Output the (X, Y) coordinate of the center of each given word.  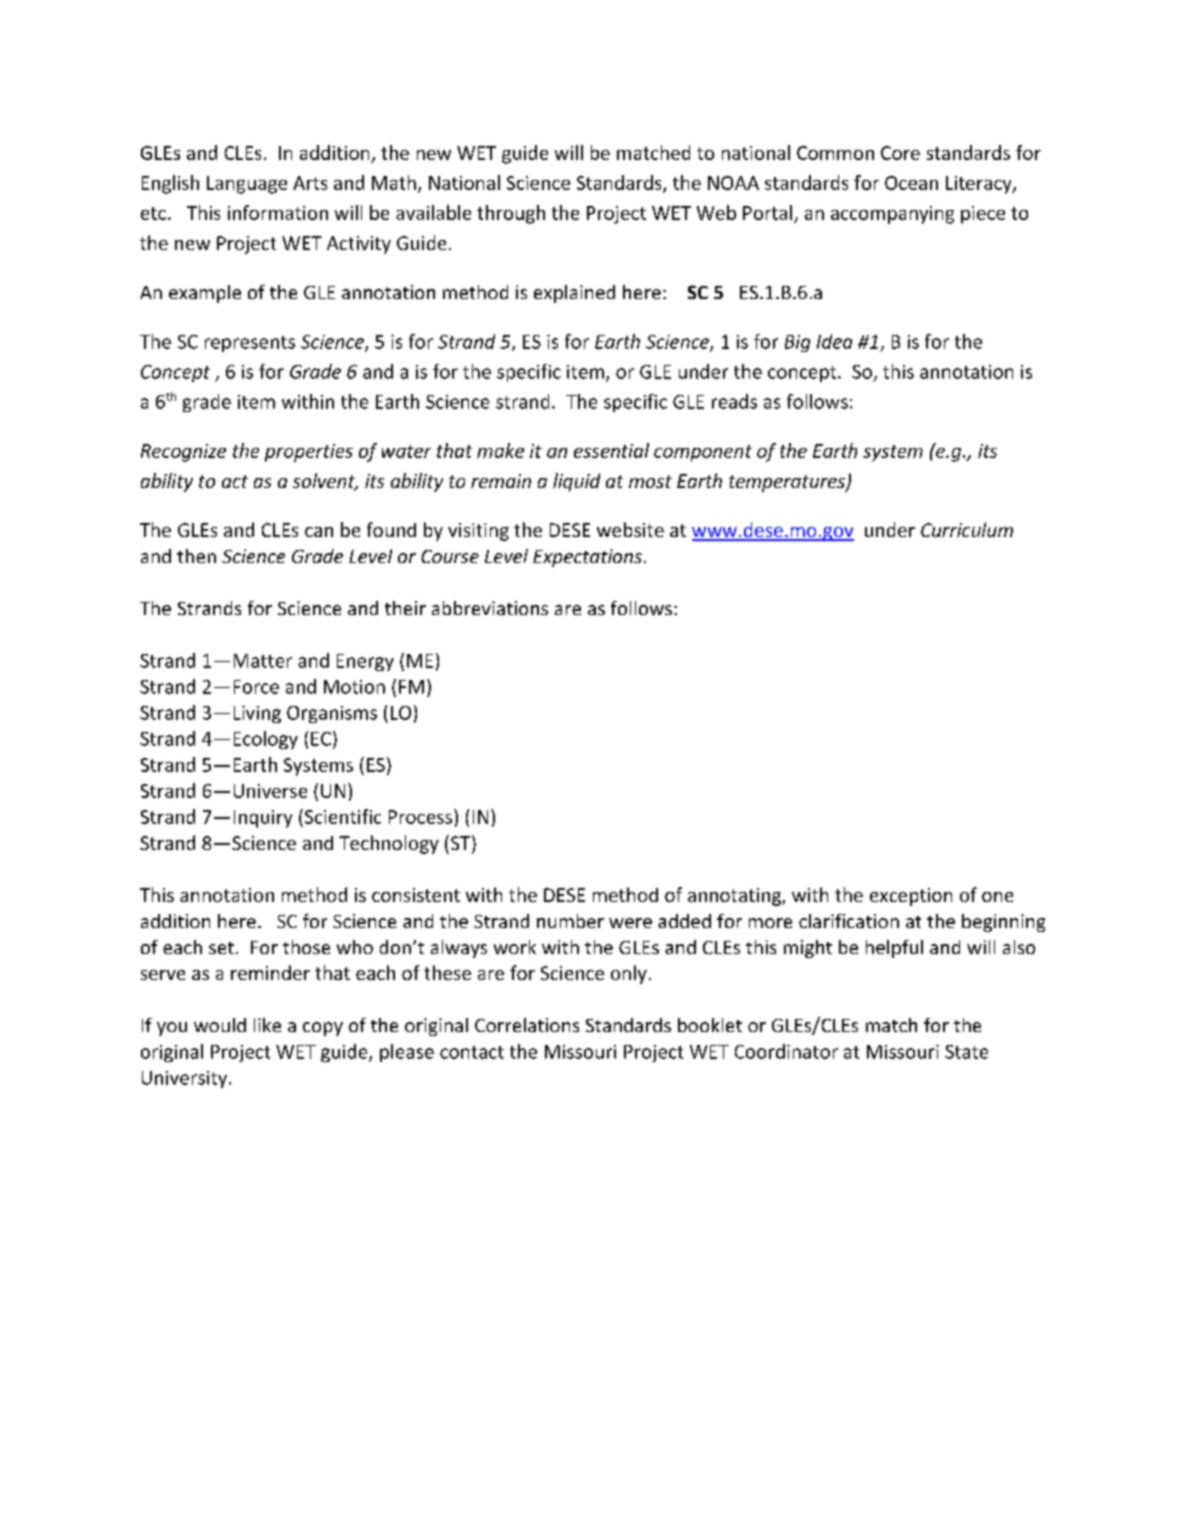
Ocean (911, 183)
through (511, 214)
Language (247, 185)
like (267, 1025)
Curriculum (967, 529)
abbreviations (490, 608)
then (196, 556)
